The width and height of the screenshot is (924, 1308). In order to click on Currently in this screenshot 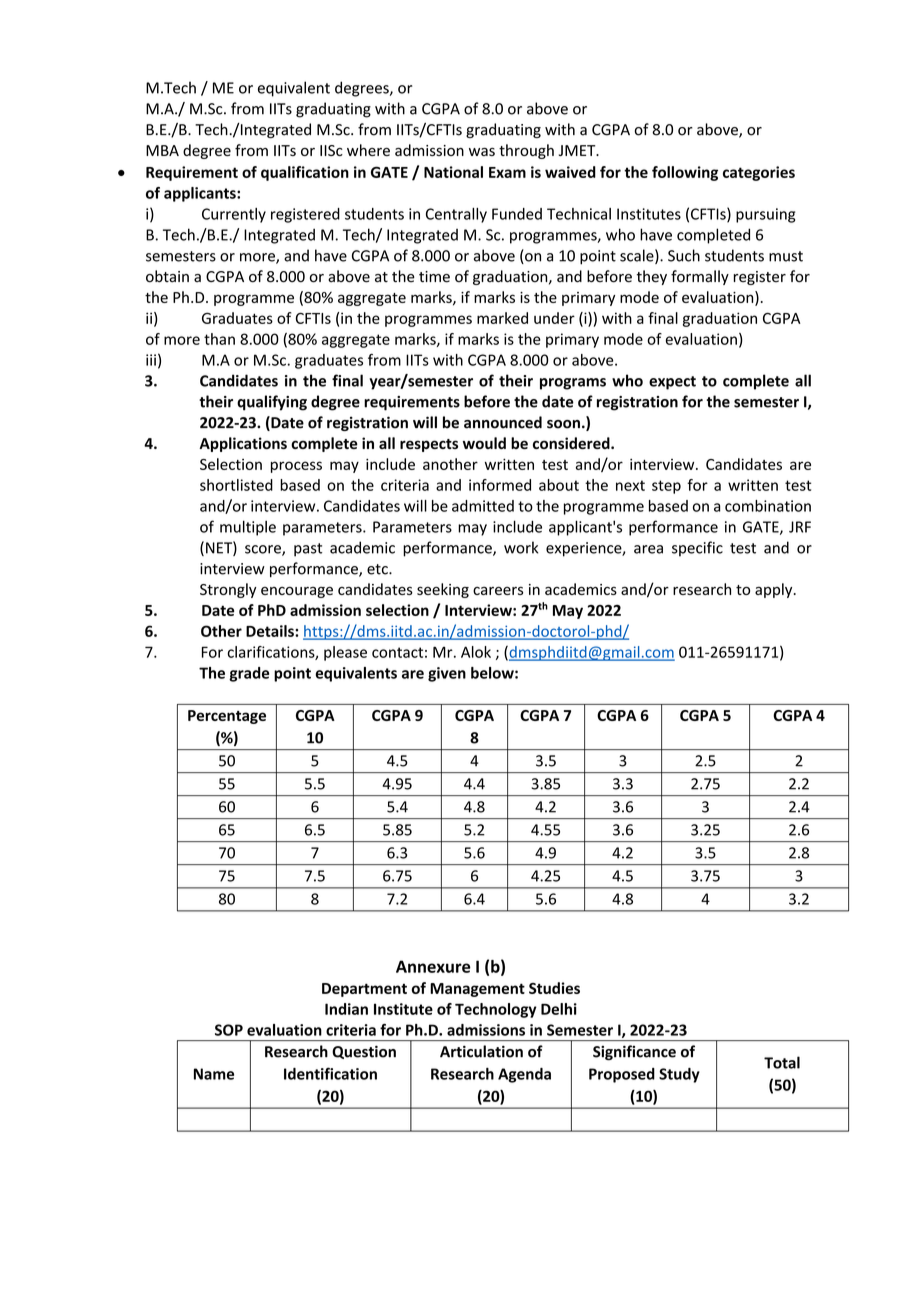, I will do `click(234, 215)`.
